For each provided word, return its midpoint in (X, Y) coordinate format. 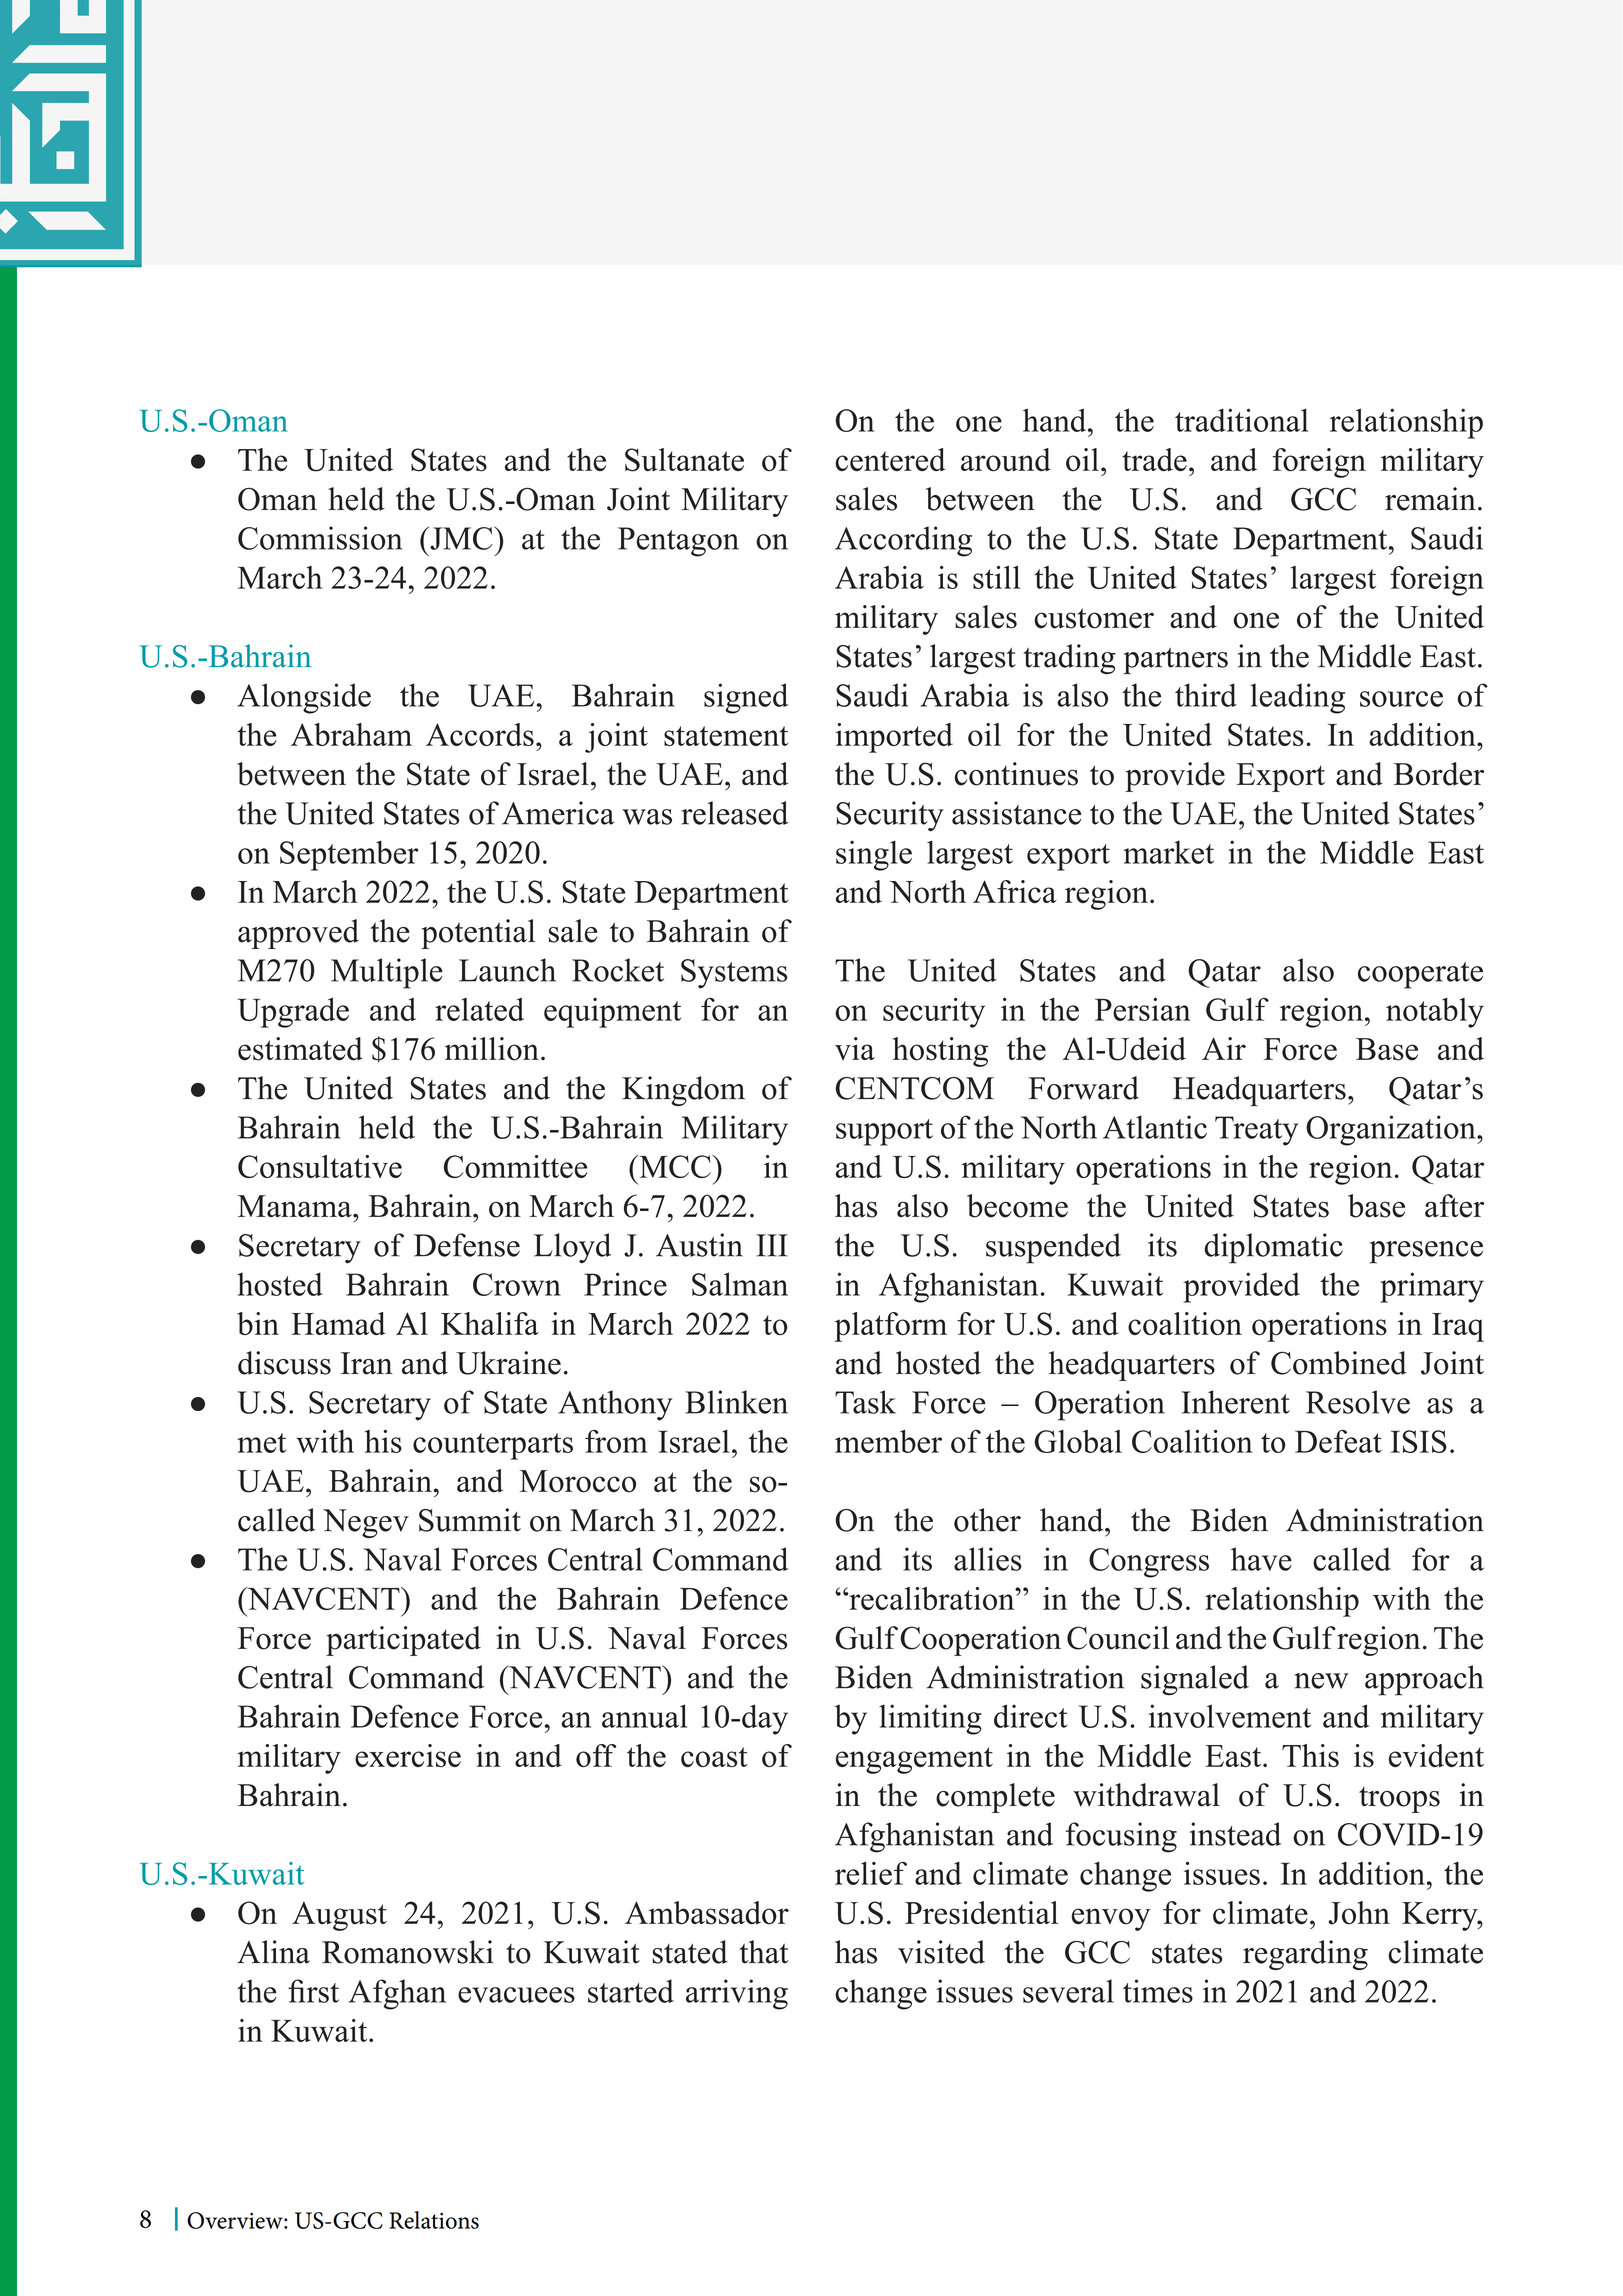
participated (403, 1641)
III (772, 1245)
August (339, 1916)
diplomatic (1273, 1248)
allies (988, 1559)
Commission (320, 538)
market (1168, 852)
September (349, 855)
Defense (467, 1245)
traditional (1242, 420)
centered (890, 459)
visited (941, 1952)
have (1261, 1559)
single (874, 855)
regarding (1305, 1955)
